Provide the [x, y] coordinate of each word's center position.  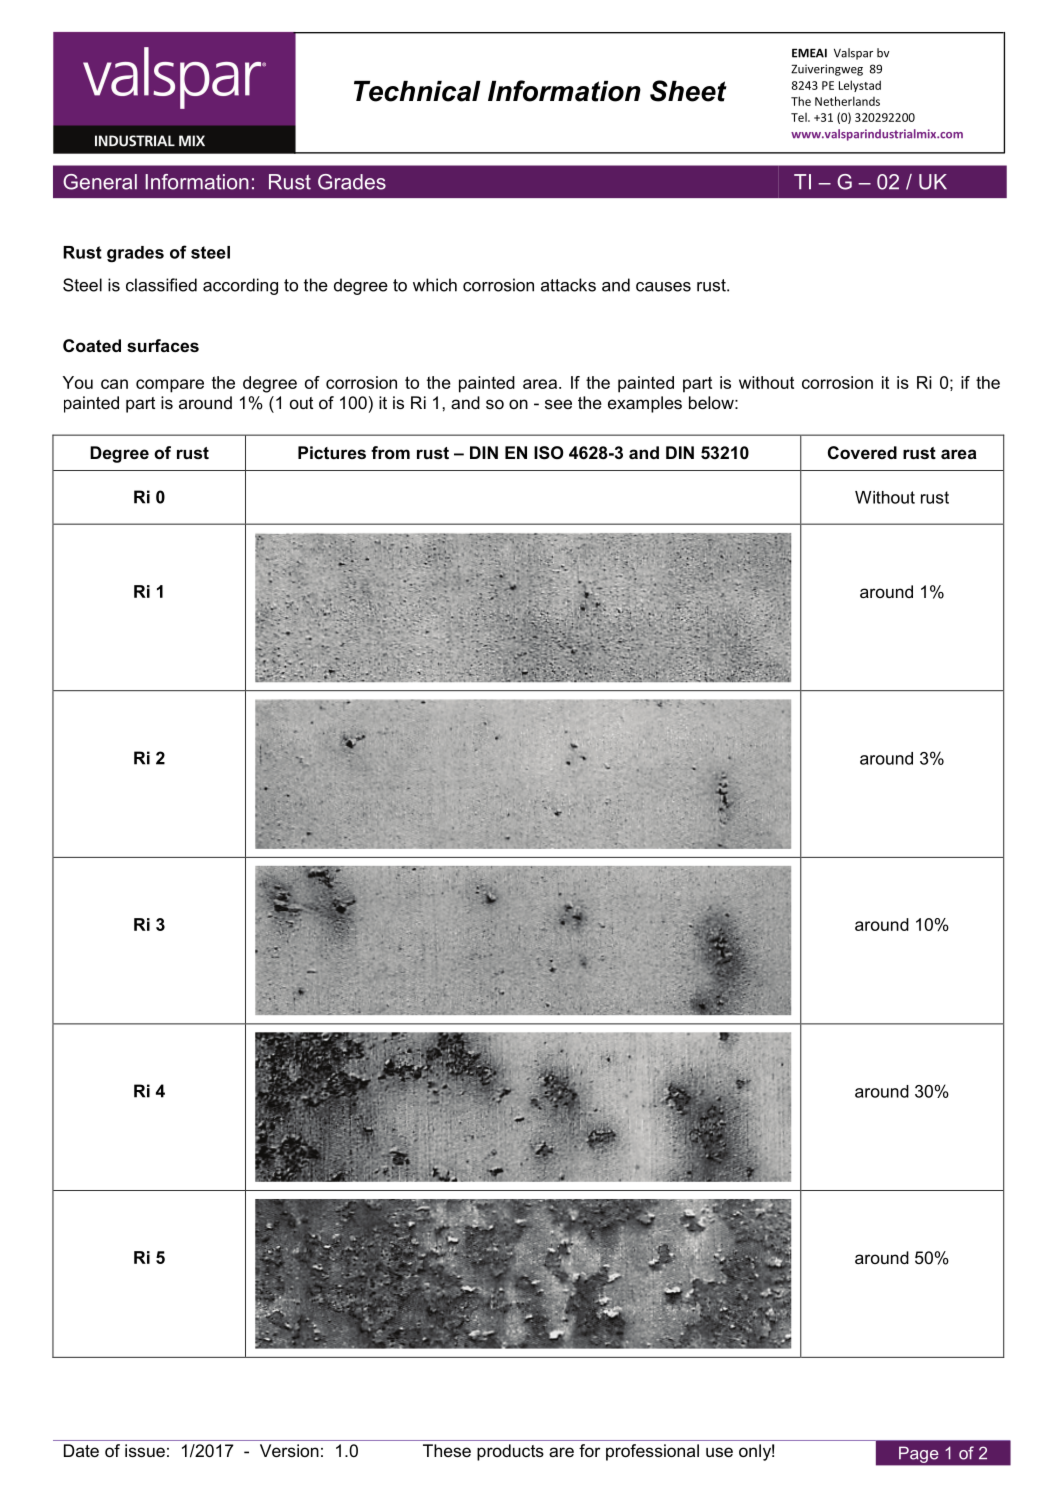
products [510, 1452]
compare [170, 386]
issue [145, 1450]
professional [652, 1452]
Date [81, 1450]
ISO [549, 453]
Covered [862, 453]
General [100, 182]
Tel [800, 117]
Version [289, 1450]
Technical [417, 91]
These [447, 1450]
